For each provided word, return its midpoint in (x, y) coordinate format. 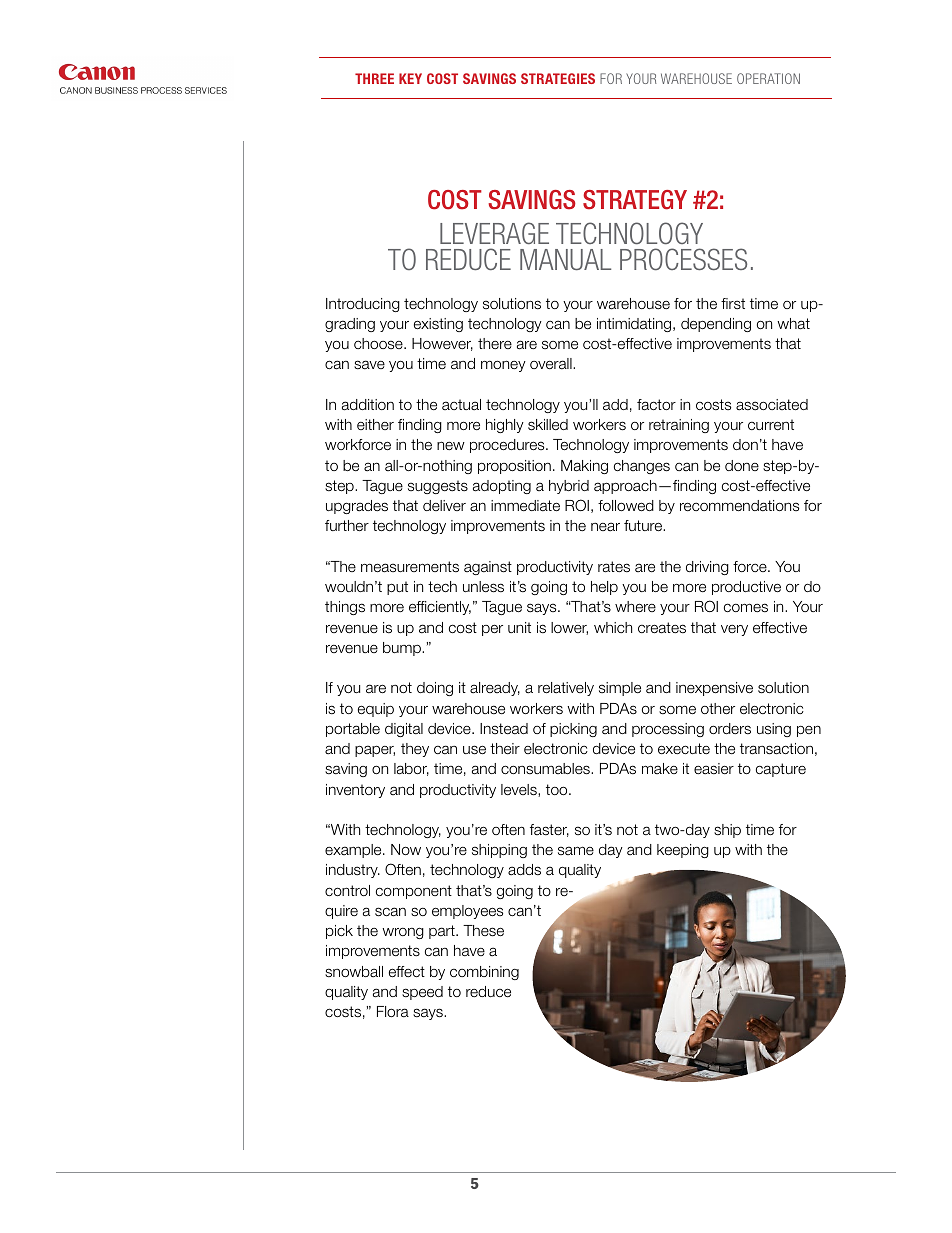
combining (484, 973)
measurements (410, 567)
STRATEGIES (558, 78)
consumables (546, 769)
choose (379, 343)
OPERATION (768, 78)
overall (552, 364)
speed (422, 993)
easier (714, 769)
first (733, 304)
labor (411, 769)
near (605, 527)
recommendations (739, 506)
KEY (410, 78)
